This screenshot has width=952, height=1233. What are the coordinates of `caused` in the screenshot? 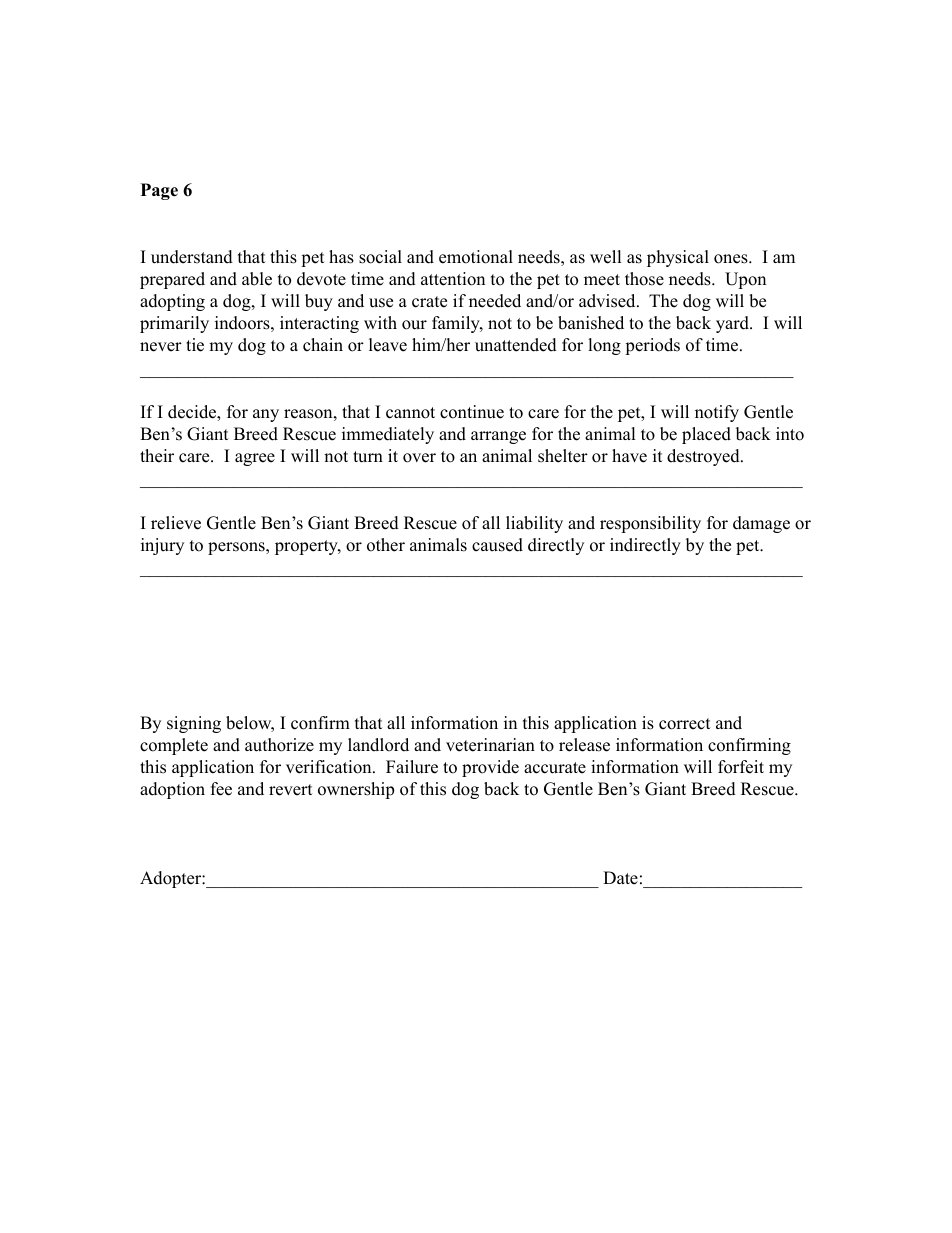 It's located at (497, 545).
